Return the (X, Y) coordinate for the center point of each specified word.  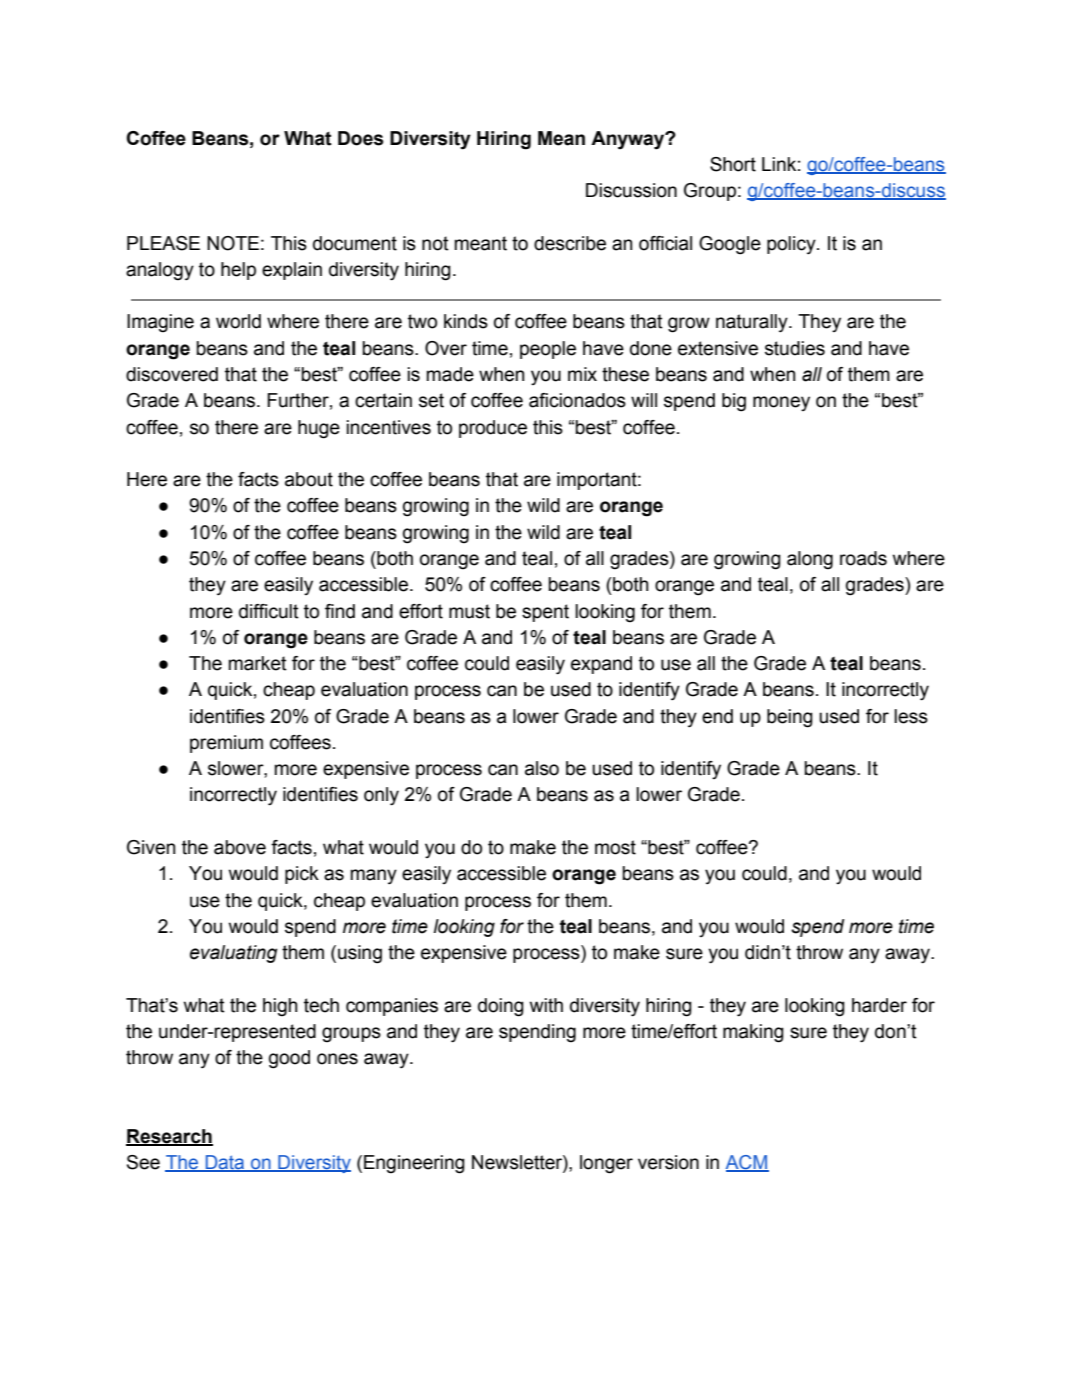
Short (733, 164)
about (309, 479)
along (810, 560)
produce (493, 429)
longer (606, 1164)
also (542, 768)
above (240, 847)
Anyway (629, 140)
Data (225, 1163)
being (790, 718)
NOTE (233, 243)
